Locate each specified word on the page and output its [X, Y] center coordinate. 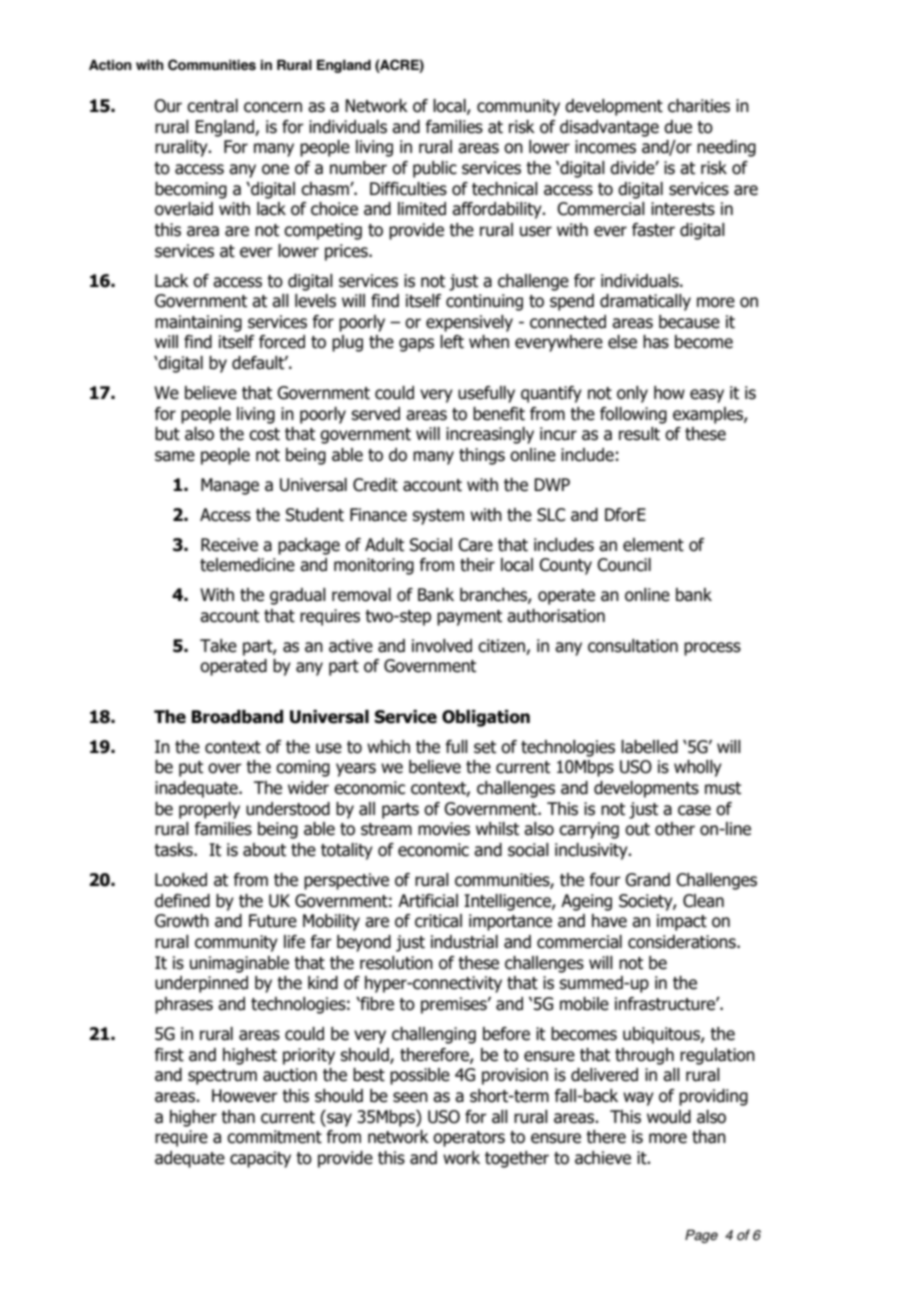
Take [218, 646]
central [212, 106]
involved [442, 646]
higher [193, 1118]
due [678, 127]
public [435, 169]
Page [701, 1236]
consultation [633, 646]
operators [469, 1139]
